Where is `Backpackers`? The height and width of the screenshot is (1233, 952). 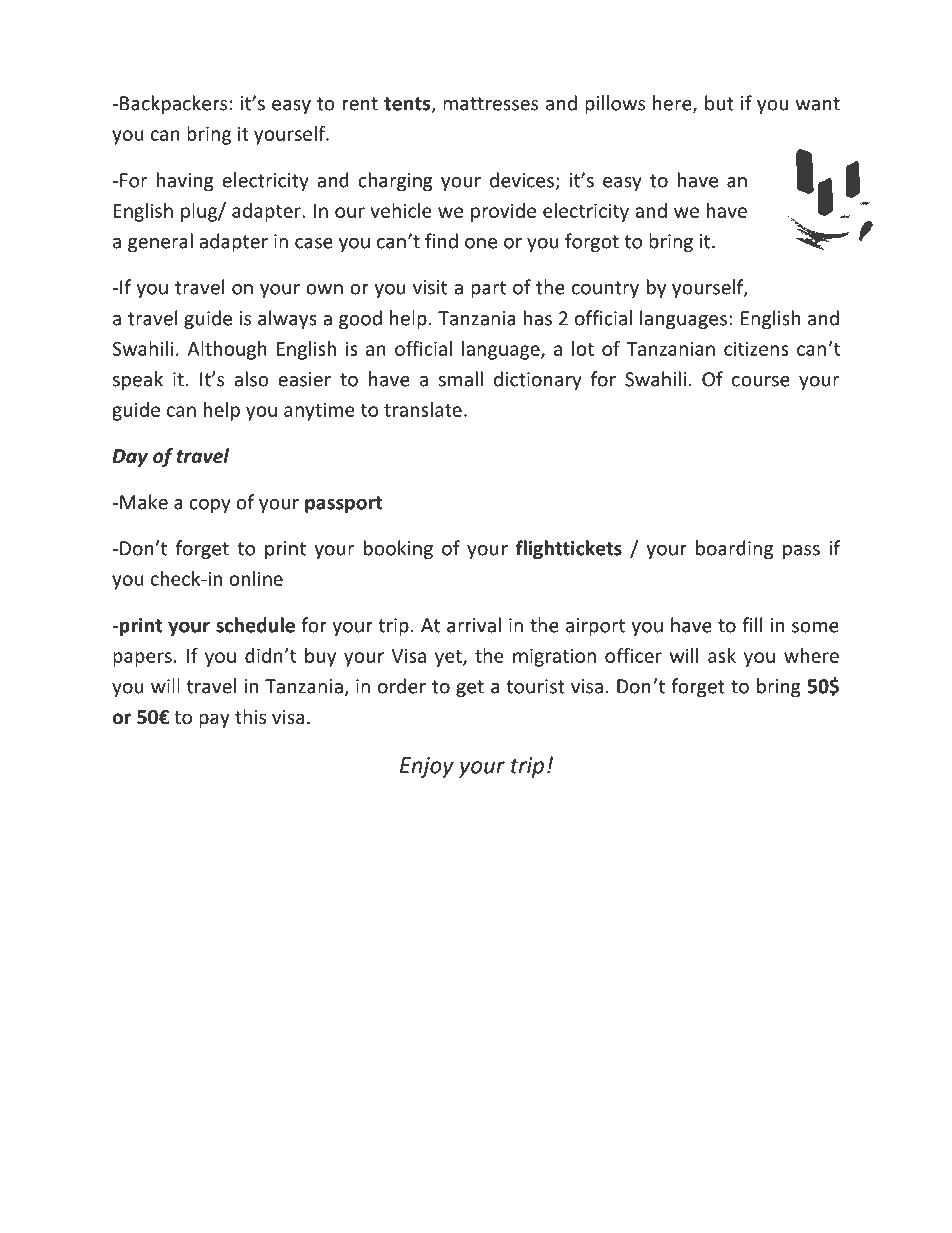 Backpackers is located at coordinates (173, 104).
